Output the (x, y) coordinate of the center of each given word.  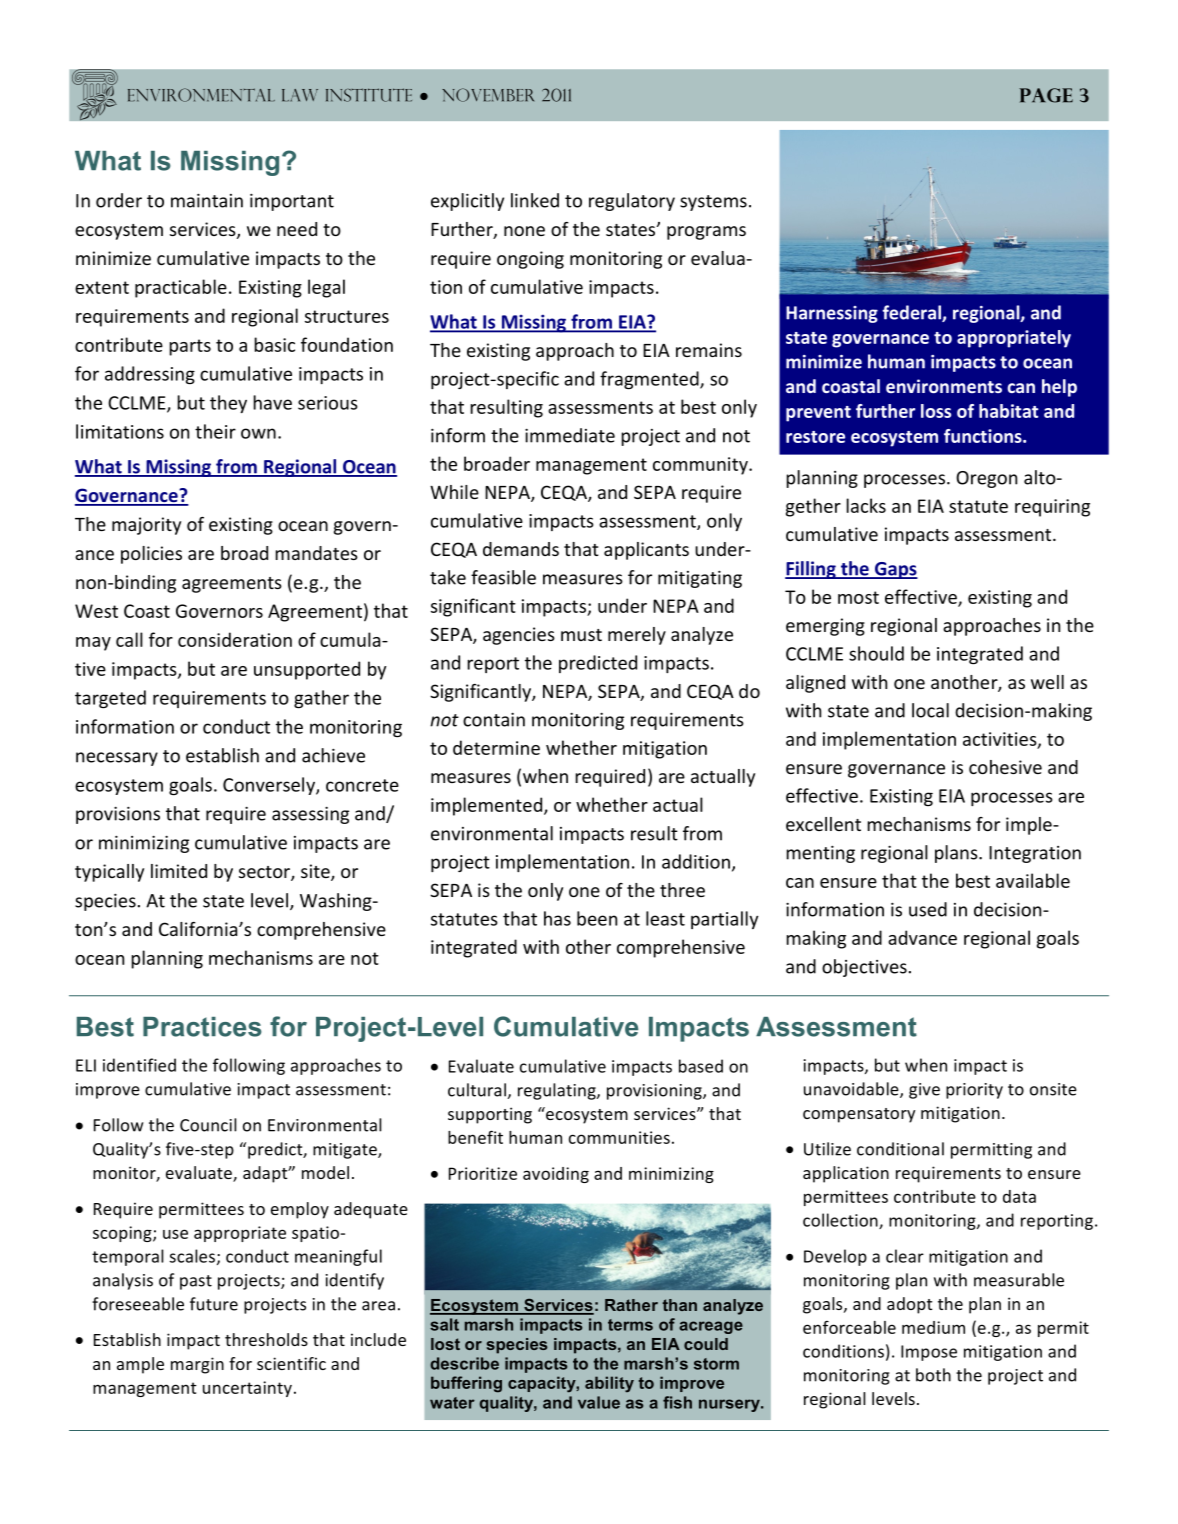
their (215, 431)
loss (936, 411)
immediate (570, 435)
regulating (558, 1091)
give (924, 1091)
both (933, 1375)
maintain (207, 201)
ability (609, 1384)
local (930, 710)
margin (197, 1365)
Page (1046, 95)
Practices (202, 1027)
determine (496, 747)
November (488, 95)
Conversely (270, 786)
